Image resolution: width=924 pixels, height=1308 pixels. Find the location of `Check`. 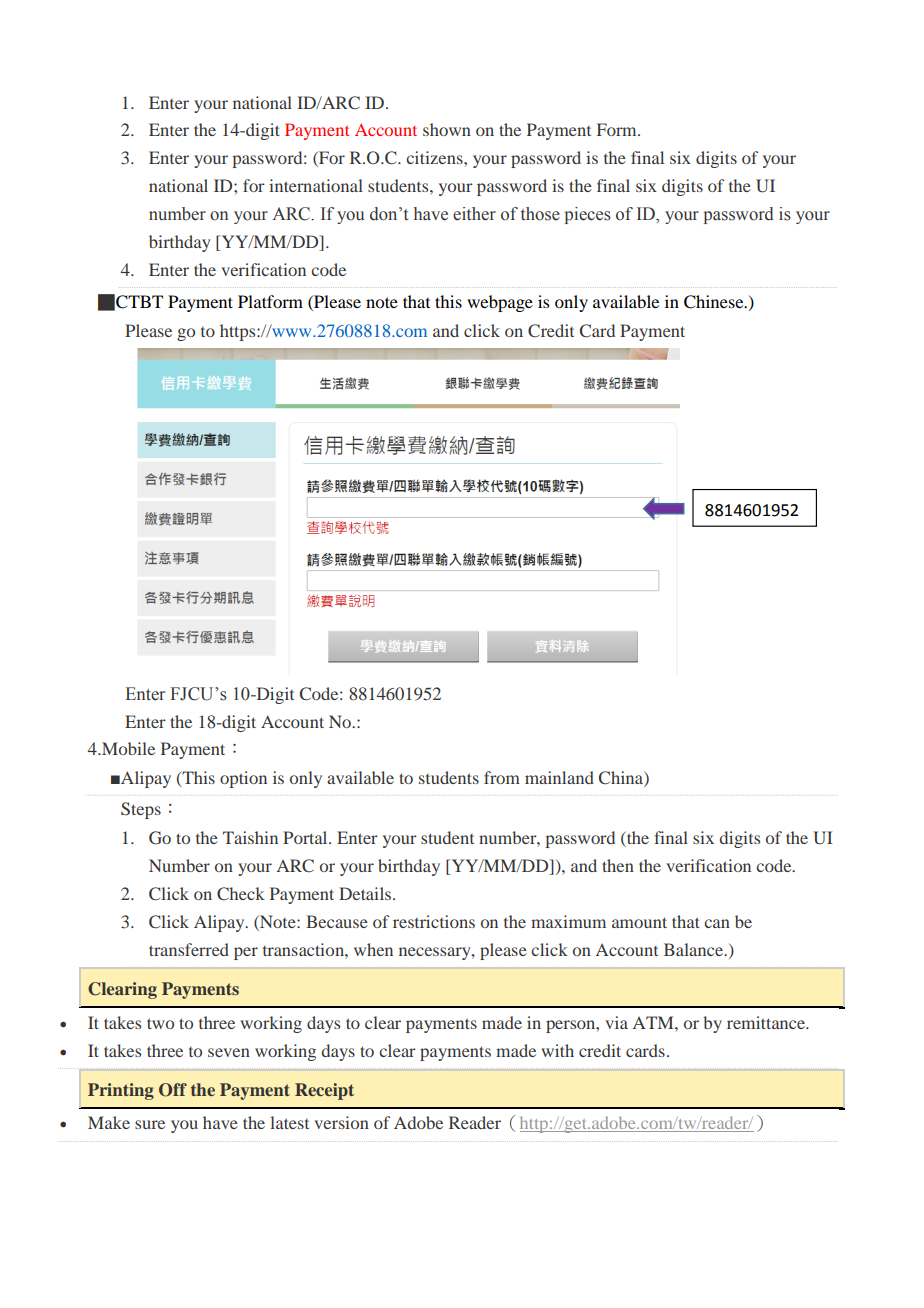

Check is located at coordinates (241, 894).
